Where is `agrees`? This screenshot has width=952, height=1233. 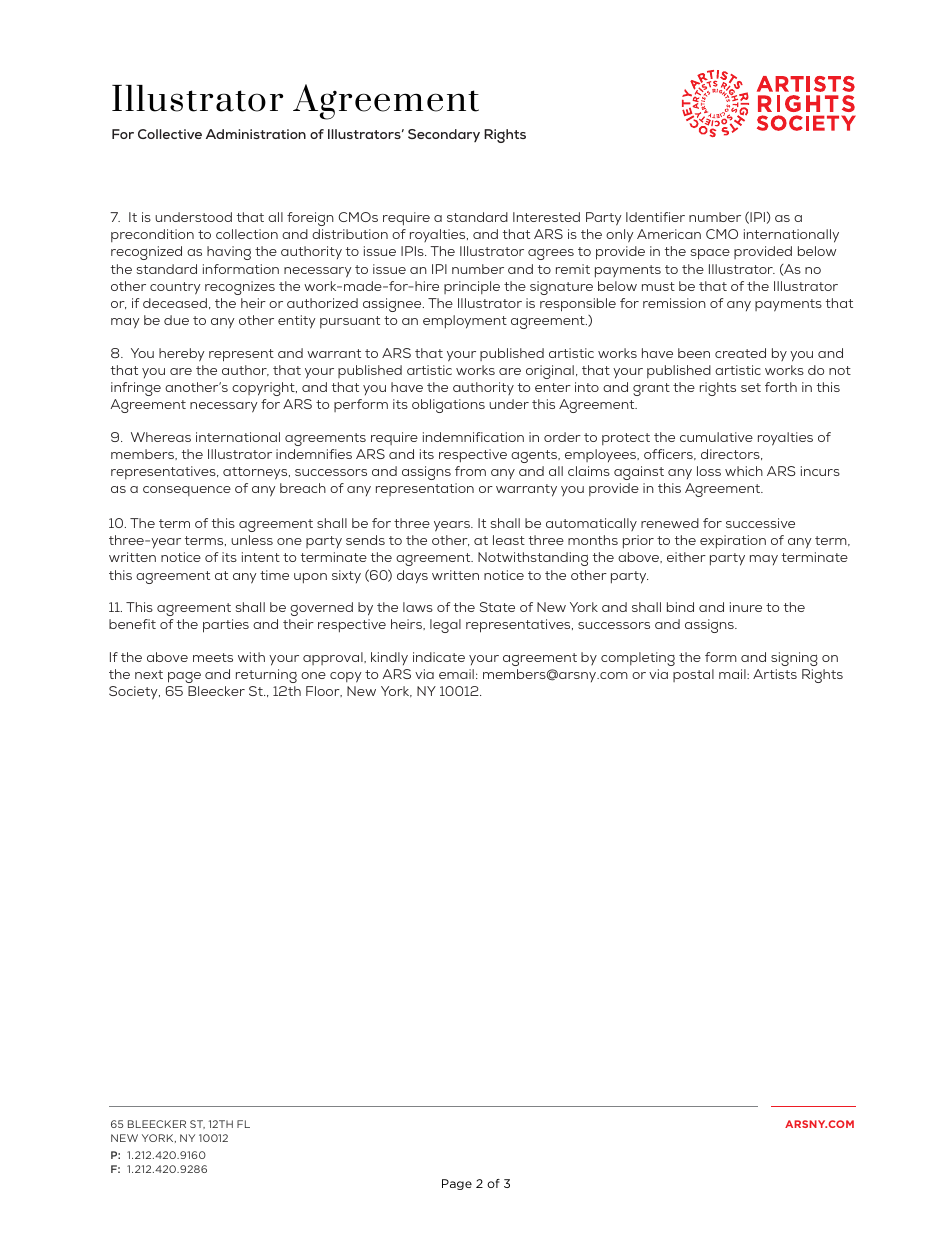
agrees is located at coordinates (551, 254).
